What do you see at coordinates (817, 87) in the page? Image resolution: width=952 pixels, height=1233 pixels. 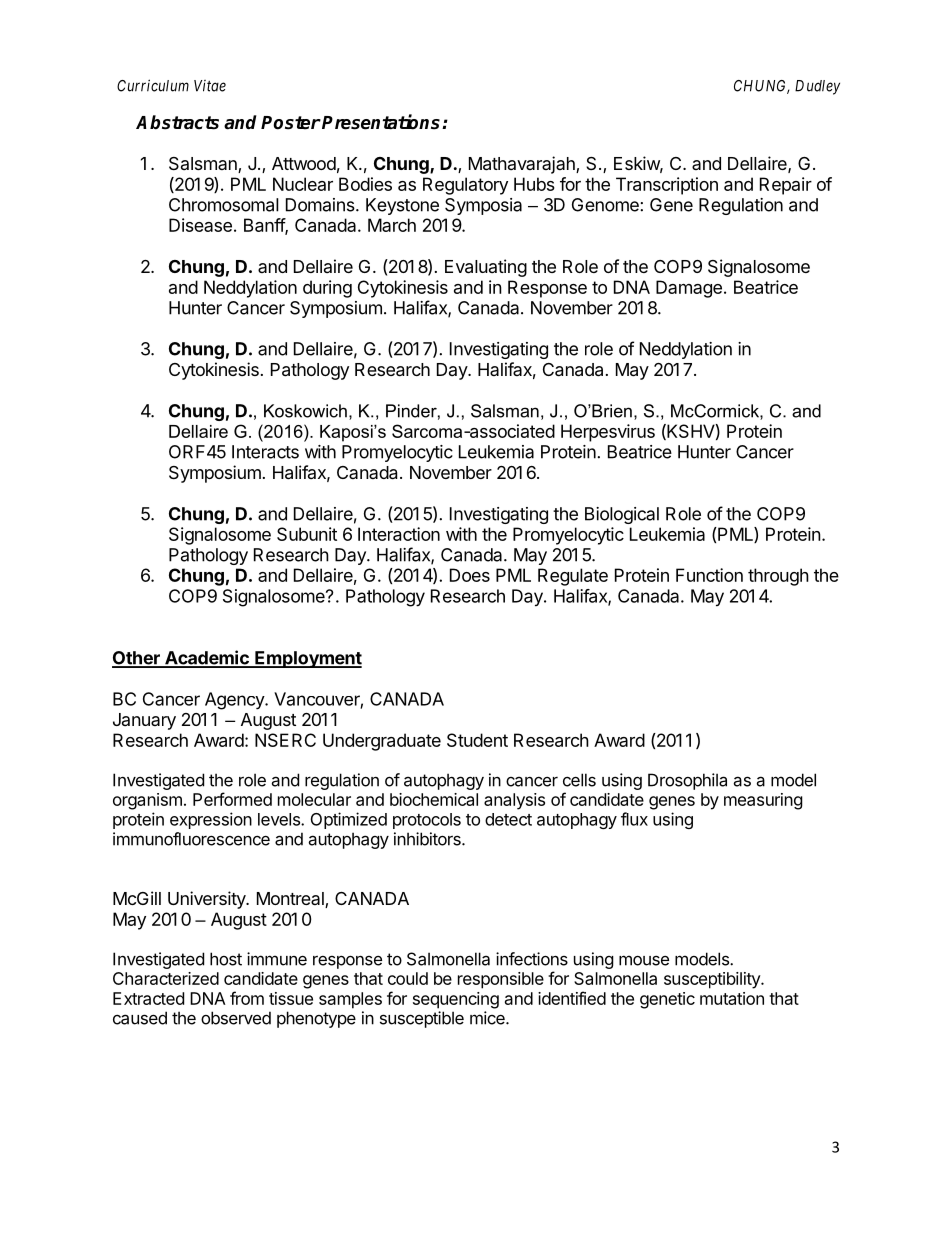 I see `Dudley` at bounding box center [817, 87].
